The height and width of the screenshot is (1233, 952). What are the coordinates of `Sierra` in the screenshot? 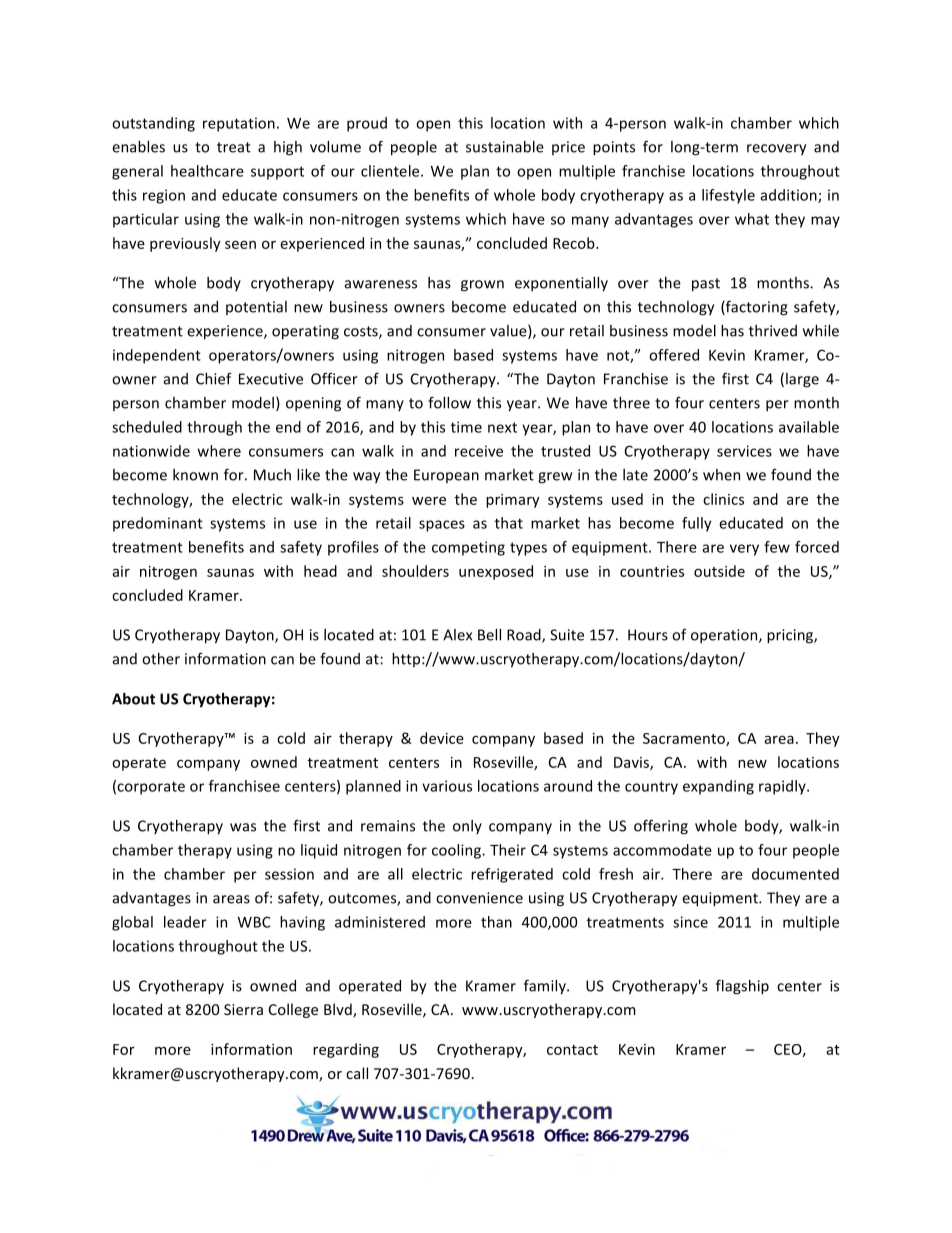 It's located at (243, 1009).
